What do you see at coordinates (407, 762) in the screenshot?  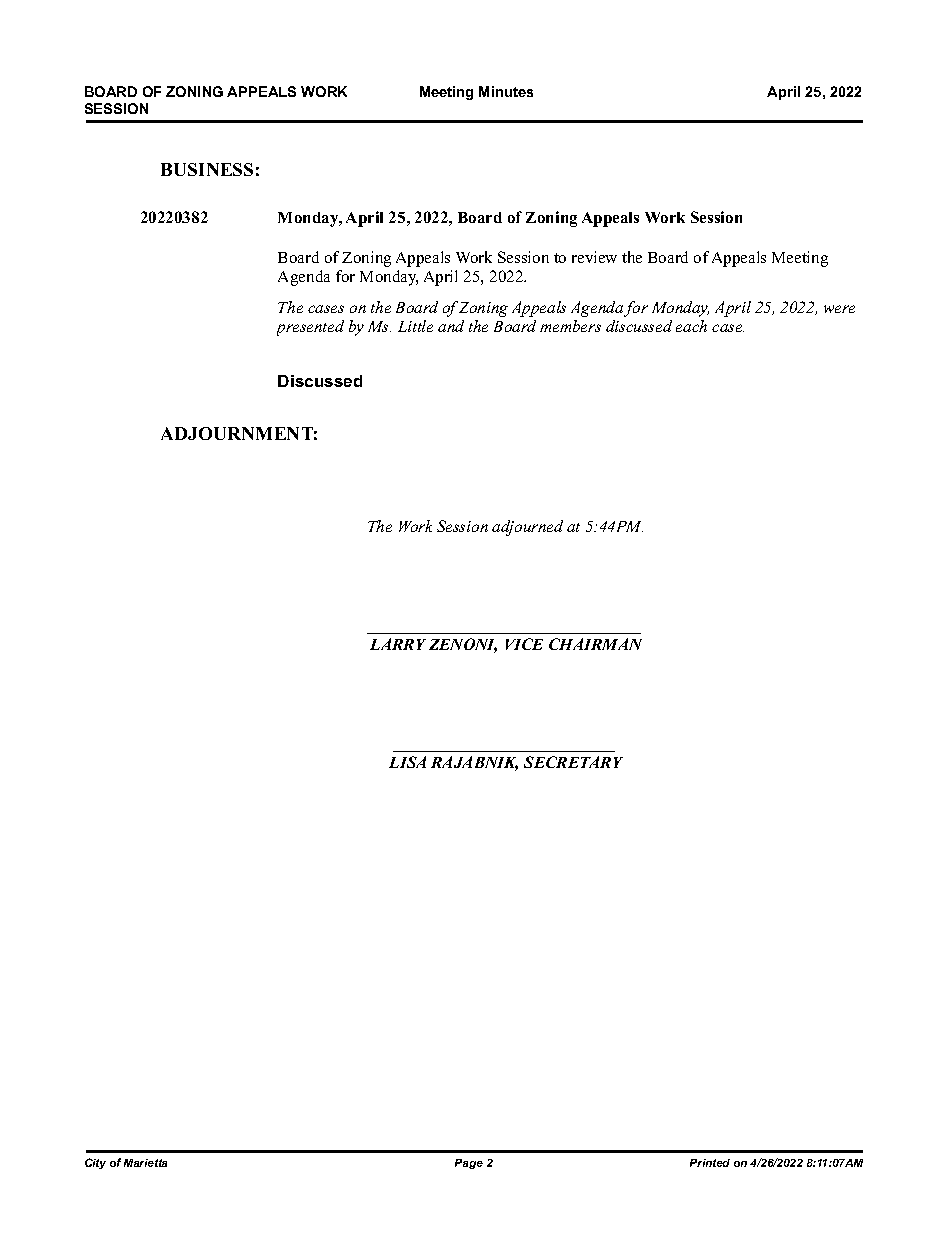 I see `LISA` at bounding box center [407, 762].
